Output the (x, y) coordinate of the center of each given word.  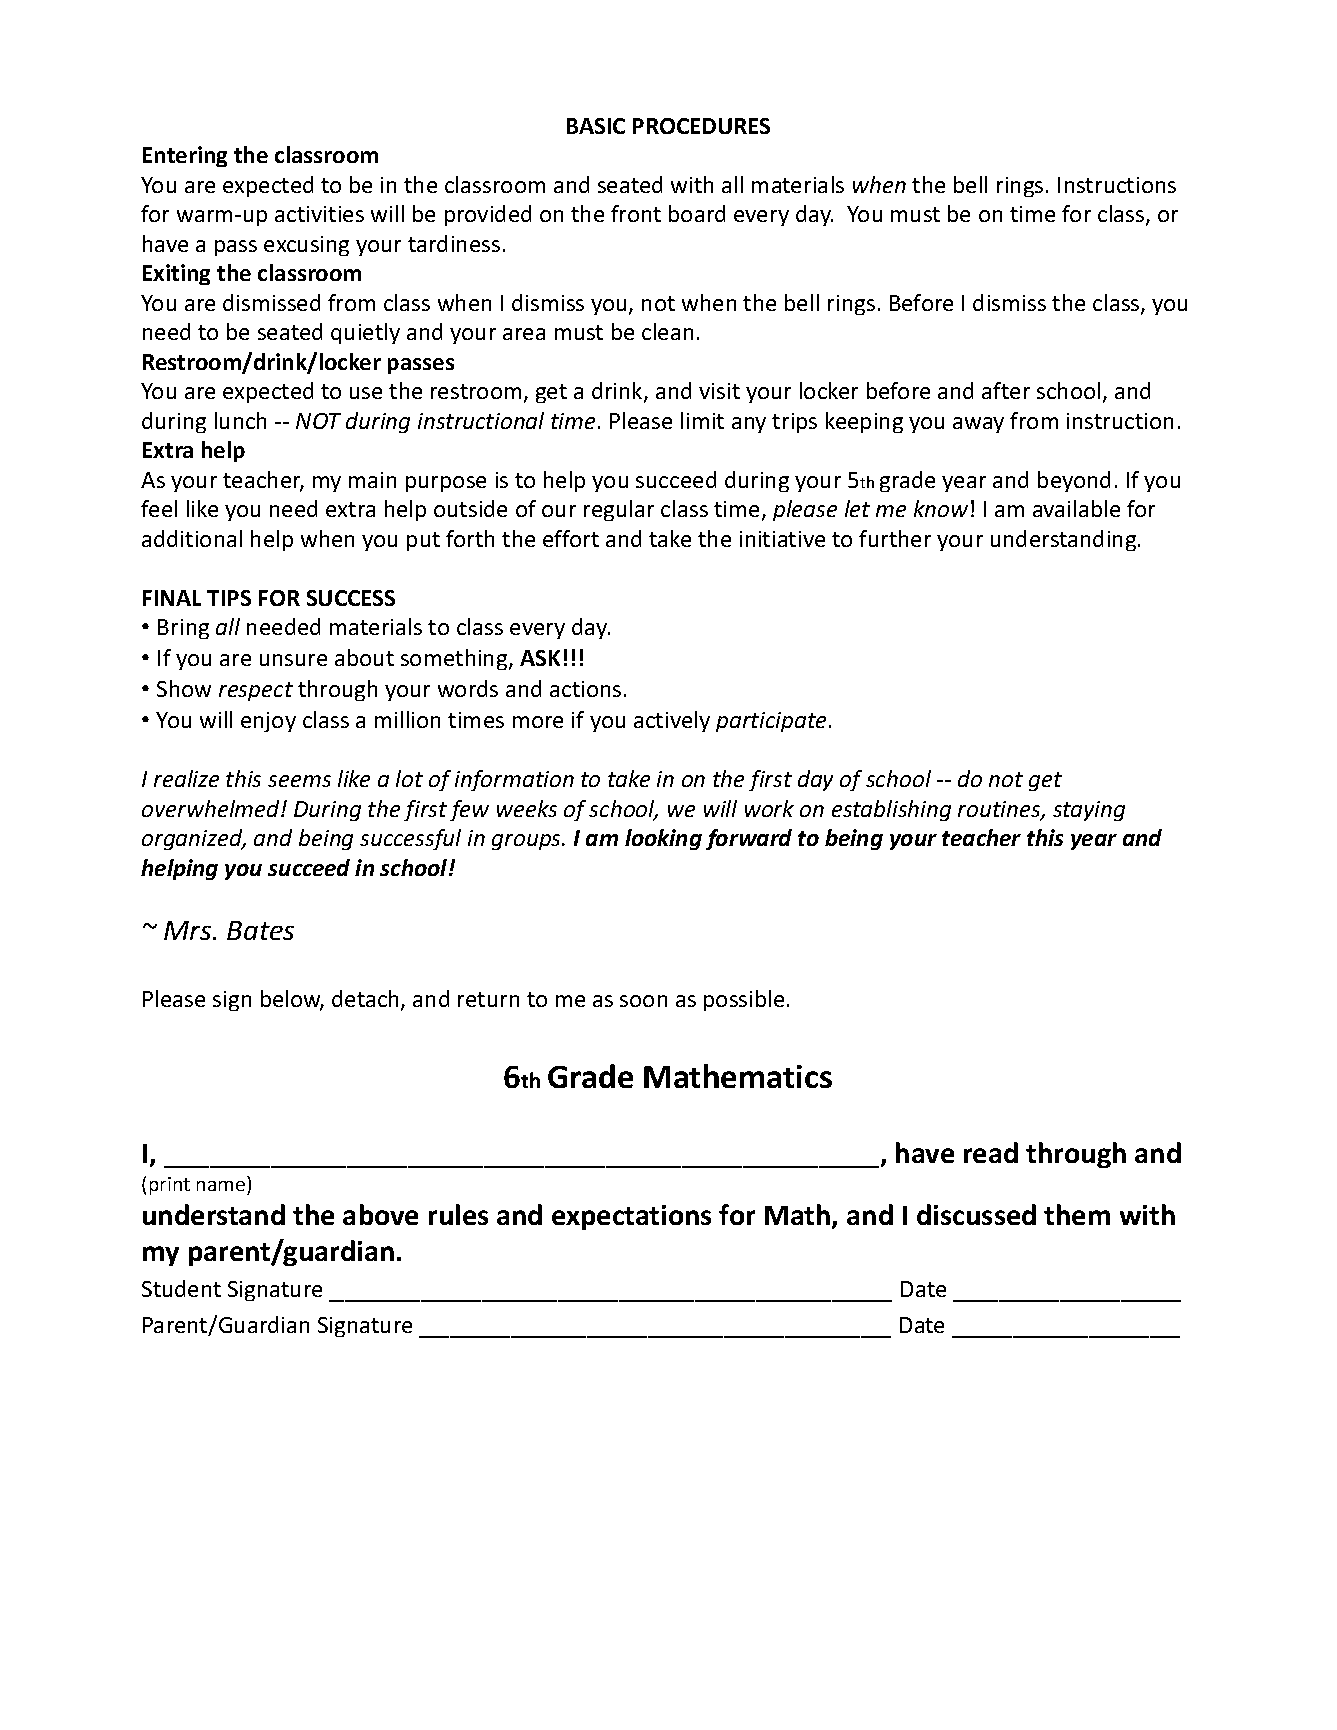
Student (181, 1288)
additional (192, 538)
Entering (185, 156)
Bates (260, 930)
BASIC (596, 126)
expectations (631, 1217)
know (941, 508)
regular (619, 510)
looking (663, 839)
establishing (891, 810)
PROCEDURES (701, 126)
